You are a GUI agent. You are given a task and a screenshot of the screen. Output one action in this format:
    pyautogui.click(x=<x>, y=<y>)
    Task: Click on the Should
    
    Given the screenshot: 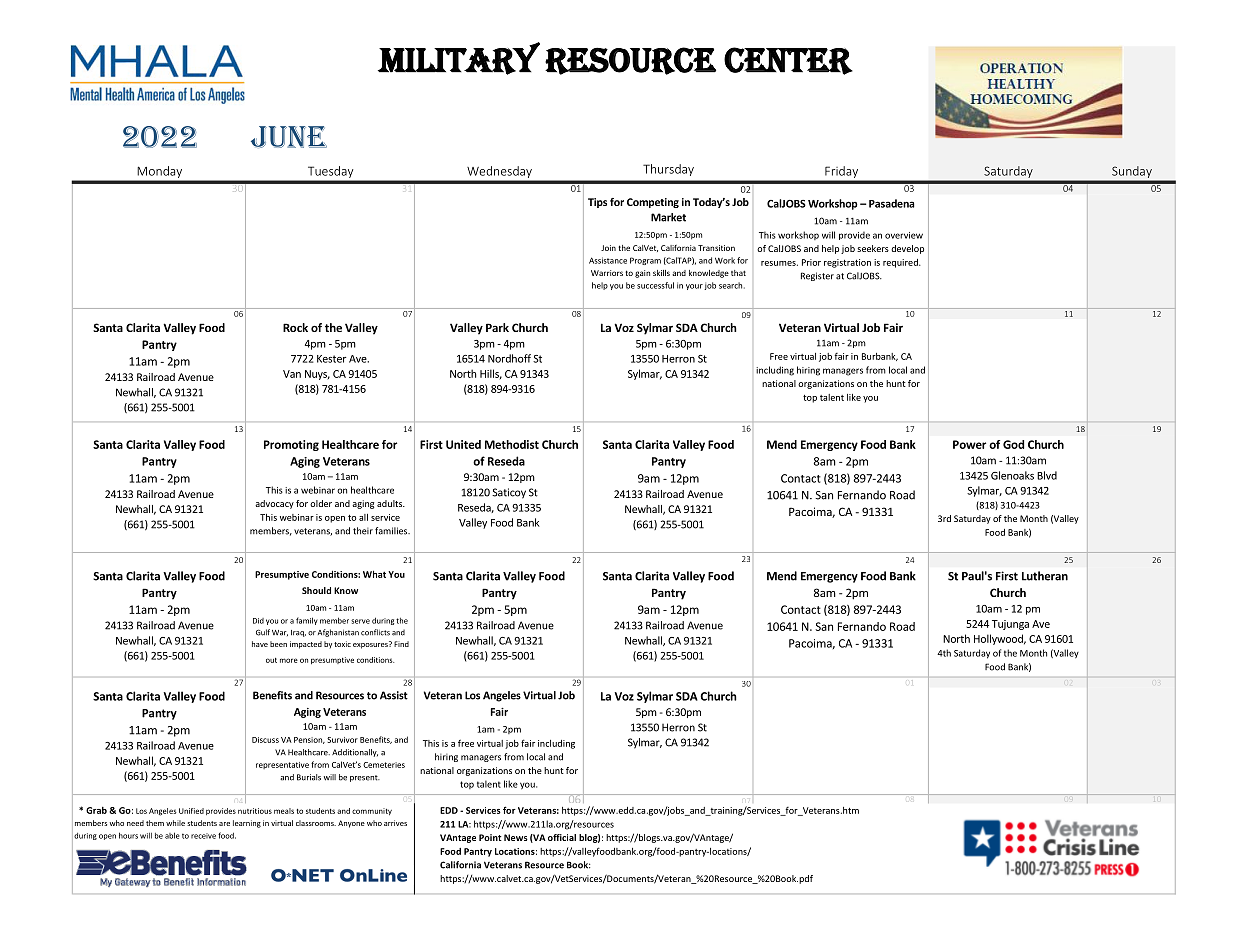 What is the action you would take?
    pyautogui.click(x=316, y=590)
